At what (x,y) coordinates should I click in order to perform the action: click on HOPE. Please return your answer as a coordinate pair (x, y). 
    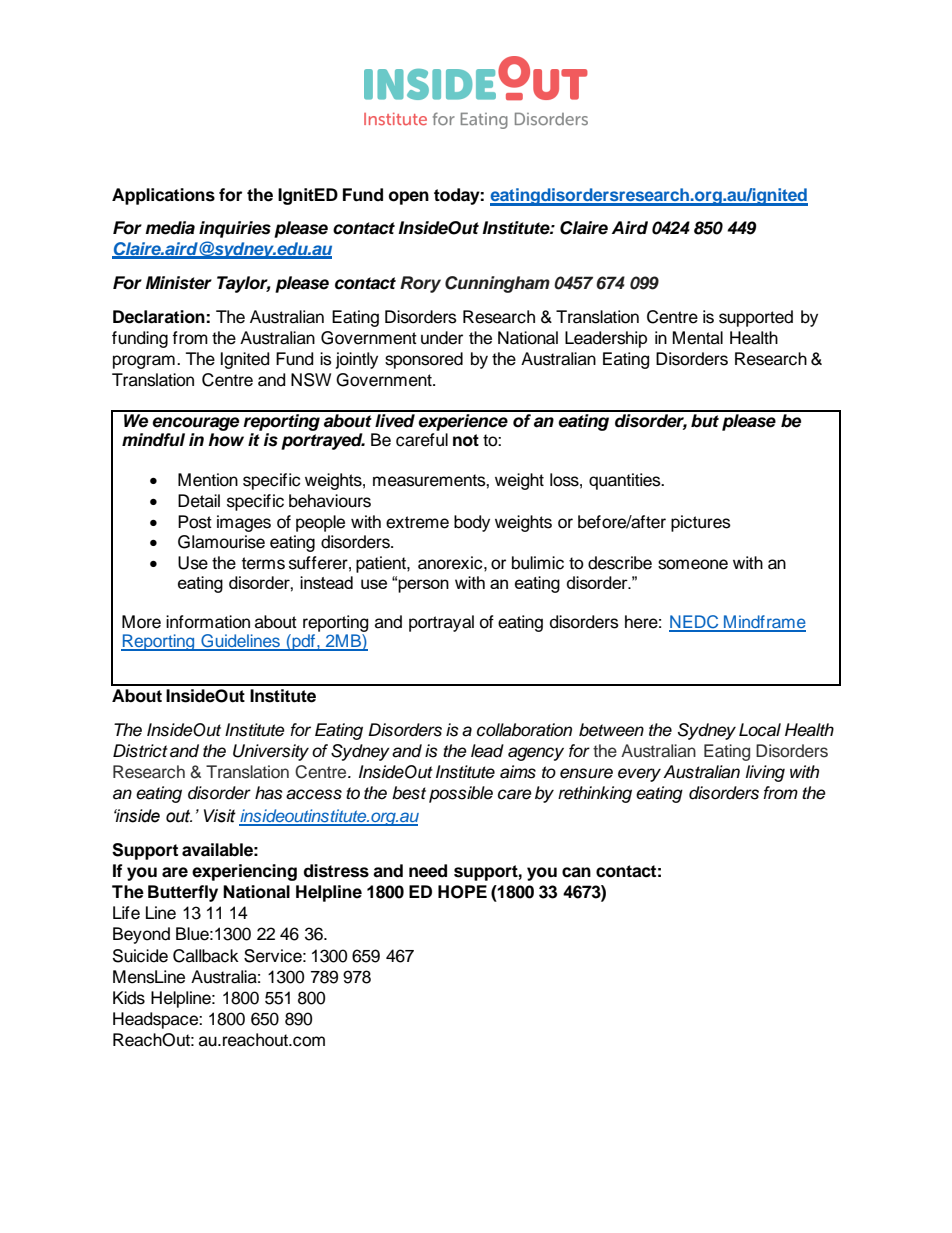
    Looking at the image, I should click on (462, 892).
